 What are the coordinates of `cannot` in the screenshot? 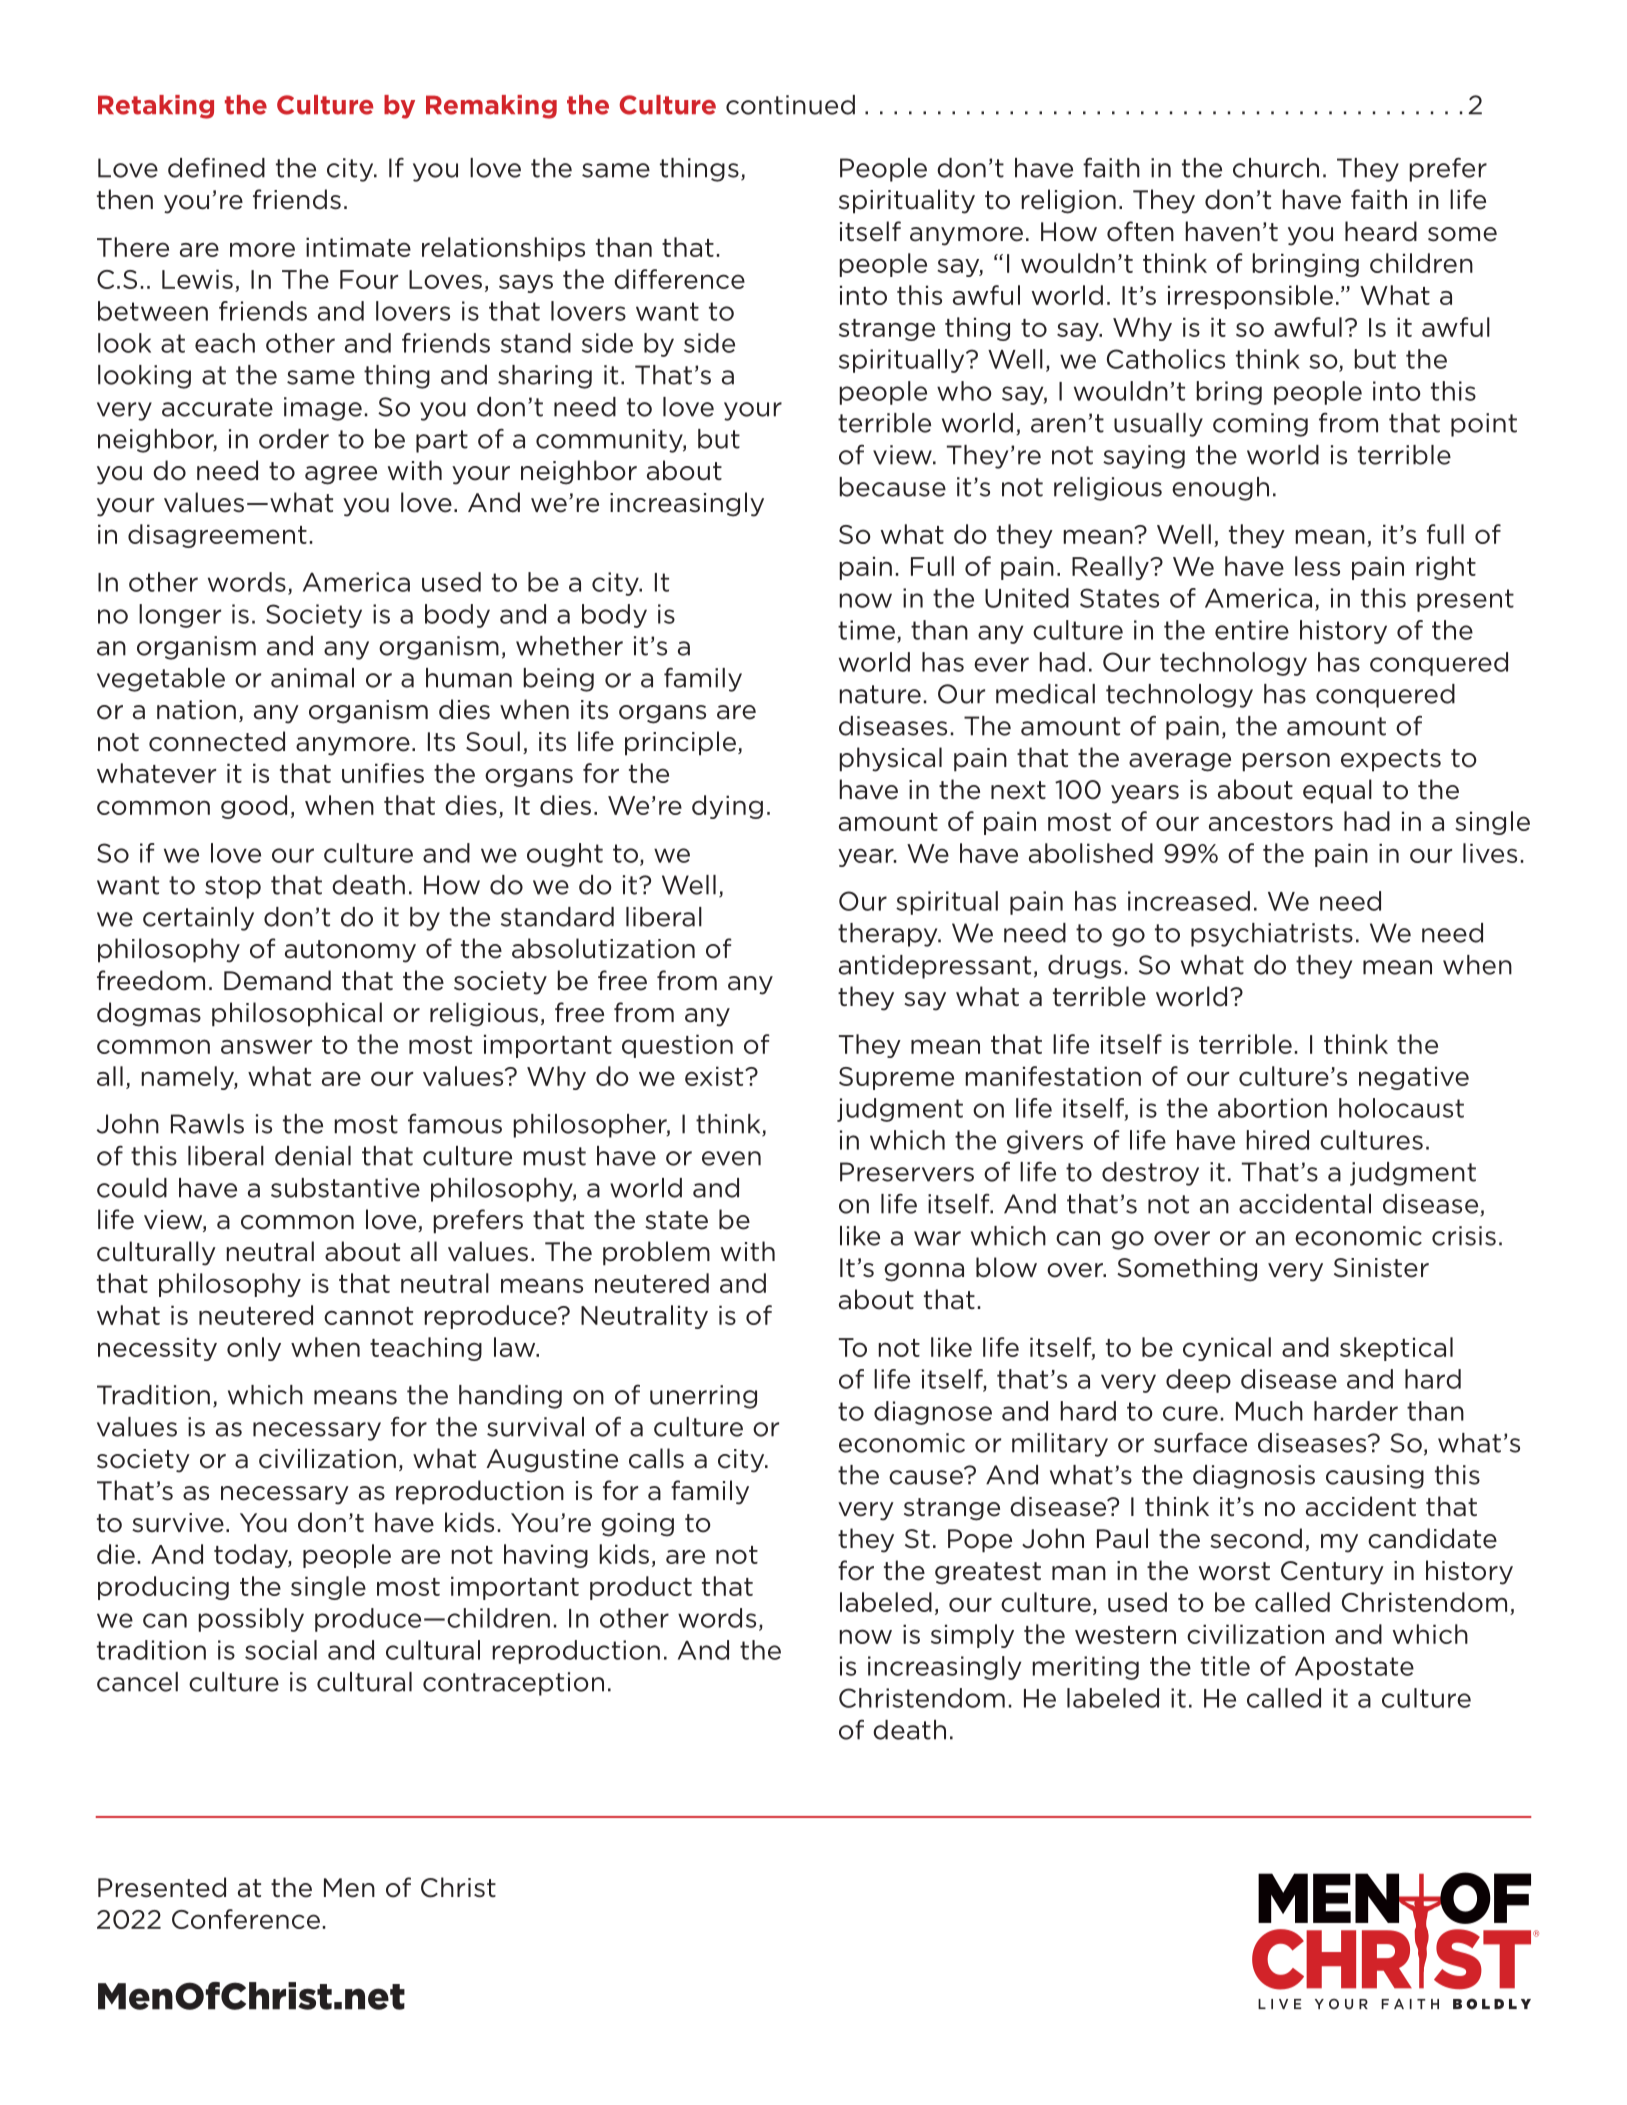 It's located at (368, 1316).
